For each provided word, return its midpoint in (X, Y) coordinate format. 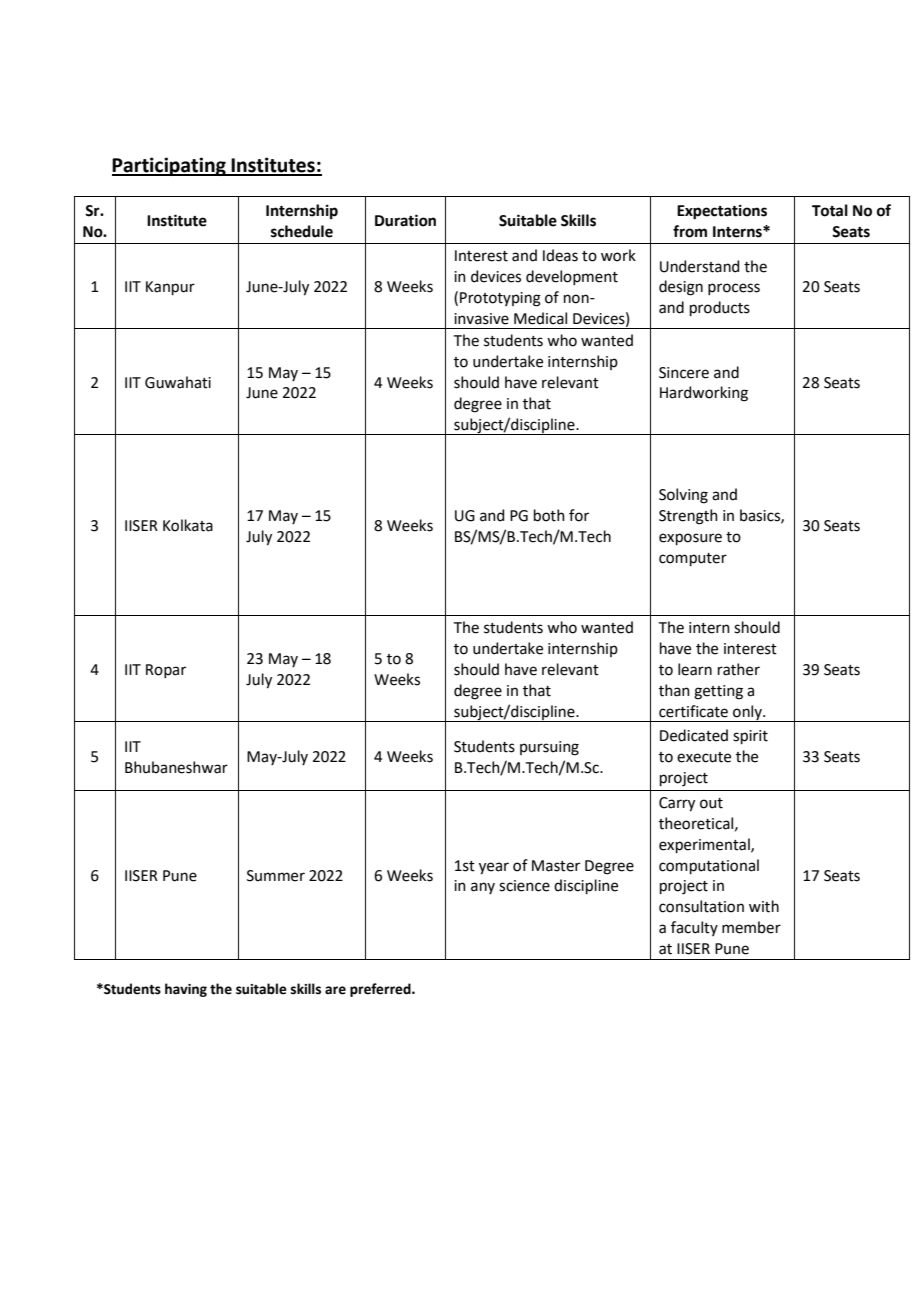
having (186, 990)
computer (693, 559)
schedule (302, 231)
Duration (405, 220)
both (549, 515)
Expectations (722, 212)
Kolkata (188, 525)
